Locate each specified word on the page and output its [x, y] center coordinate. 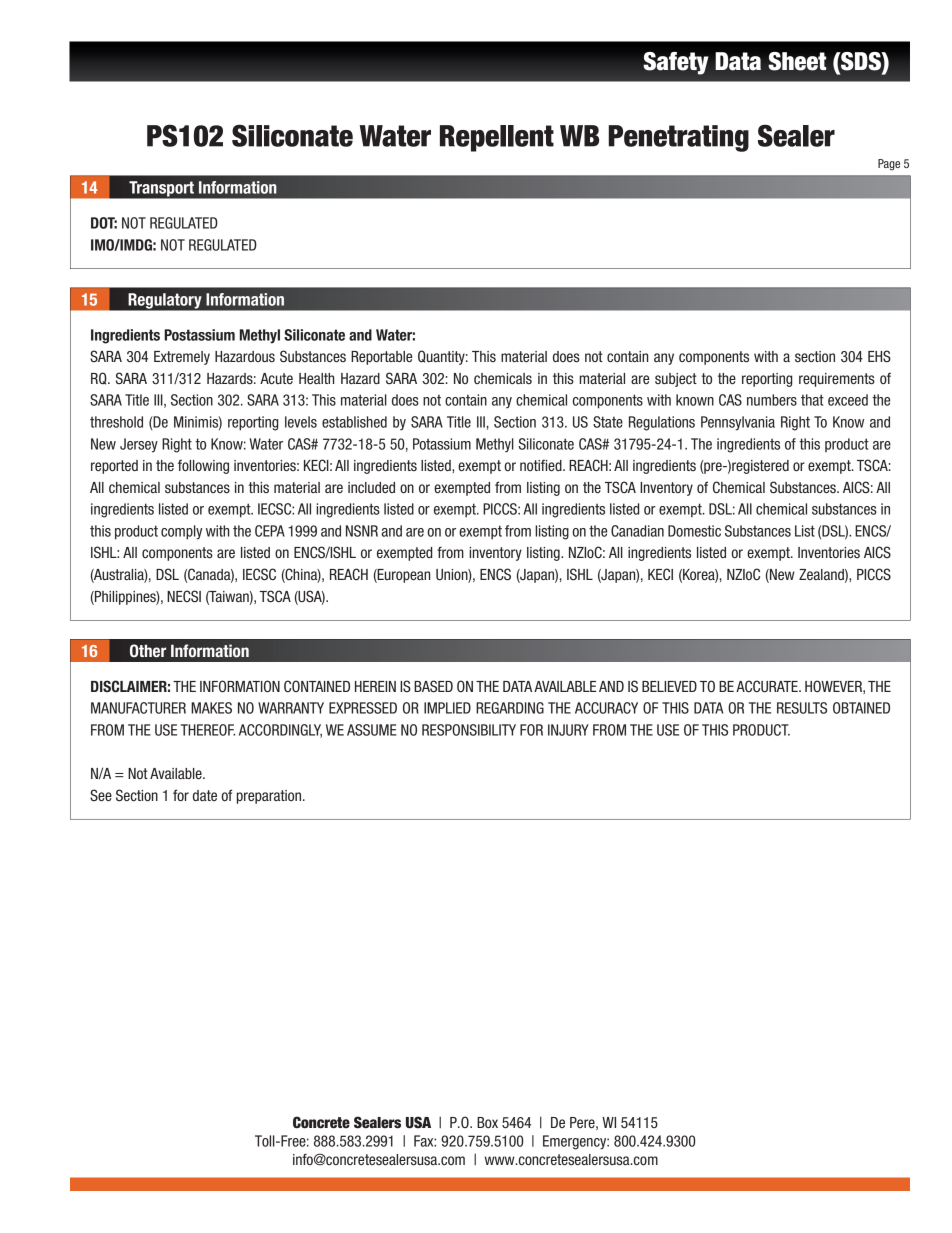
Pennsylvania [738, 423]
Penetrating [679, 138]
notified [542, 465]
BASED [433, 686]
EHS [879, 356]
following [203, 467]
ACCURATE [768, 686]
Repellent [497, 138]
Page [889, 165]
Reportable [381, 358]
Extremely [182, 358]
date [205, 795]
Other [148, 651]
